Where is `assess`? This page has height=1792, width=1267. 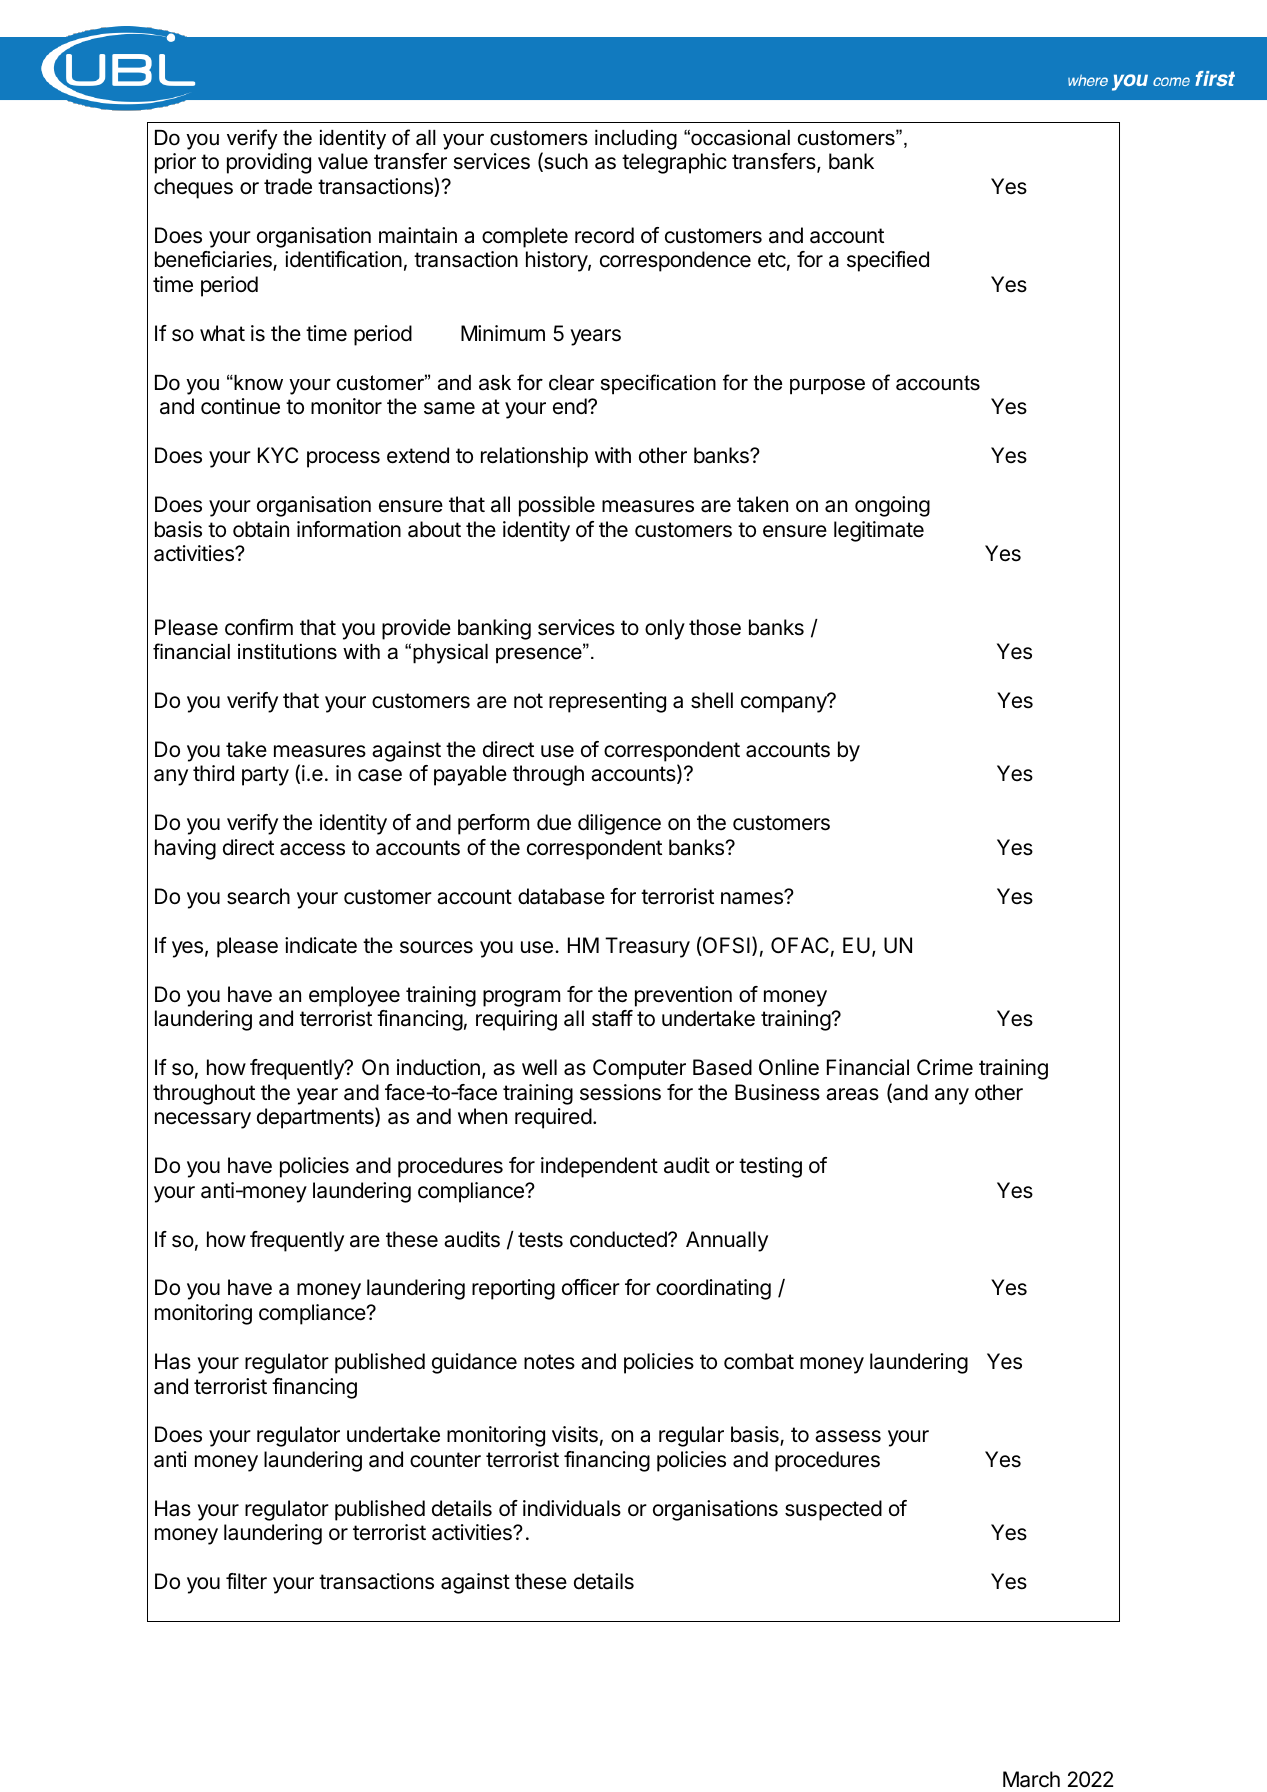
assess is located at coordinates (848, 1436).
